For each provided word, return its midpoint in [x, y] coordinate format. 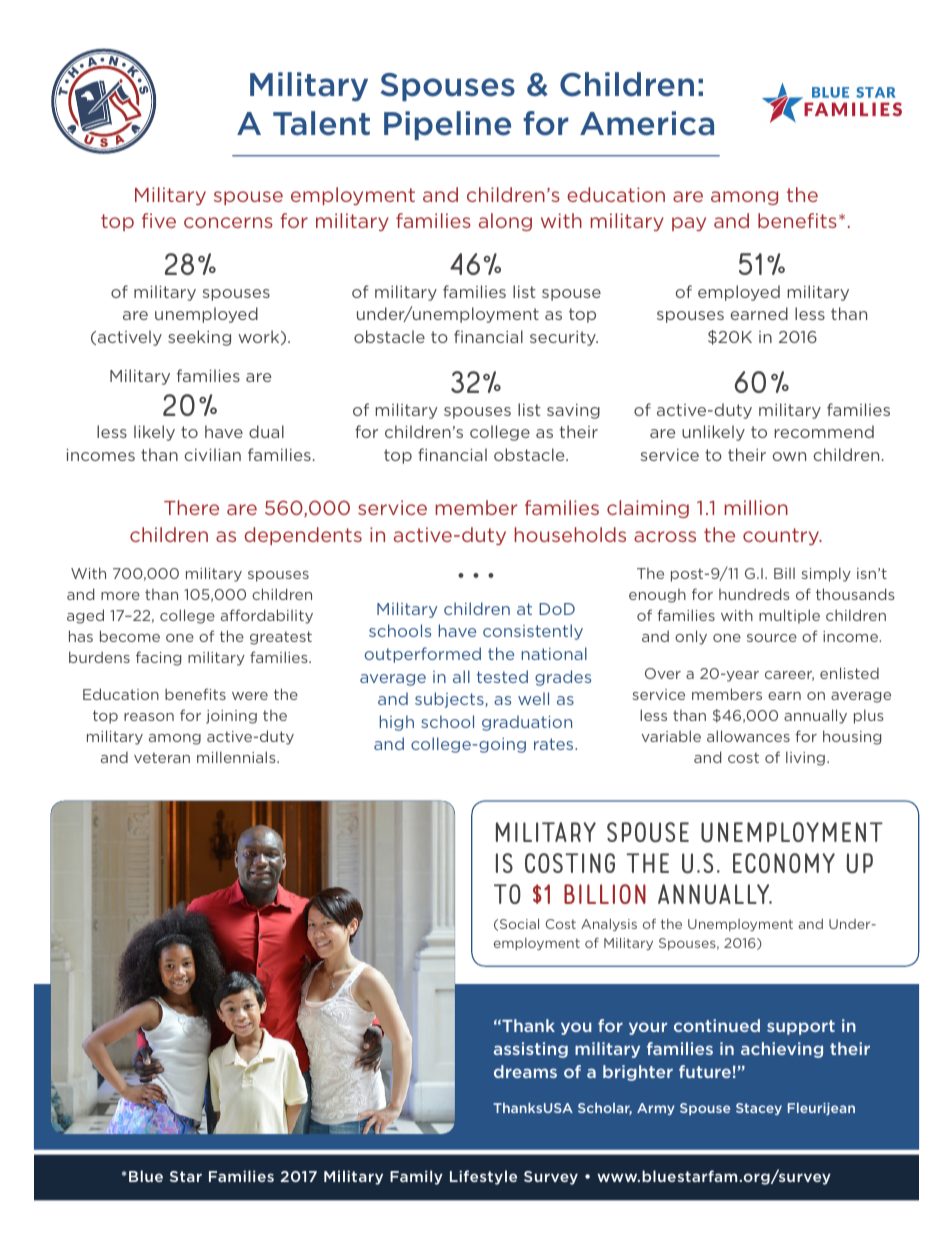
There [191, 507]
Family [416, 1177]
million [756, 507]
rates [555, 744]
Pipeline [447, 125]
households [570, 534]
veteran [162, 757]
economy [784, 863]
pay [689, 224]
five [159, 220]
